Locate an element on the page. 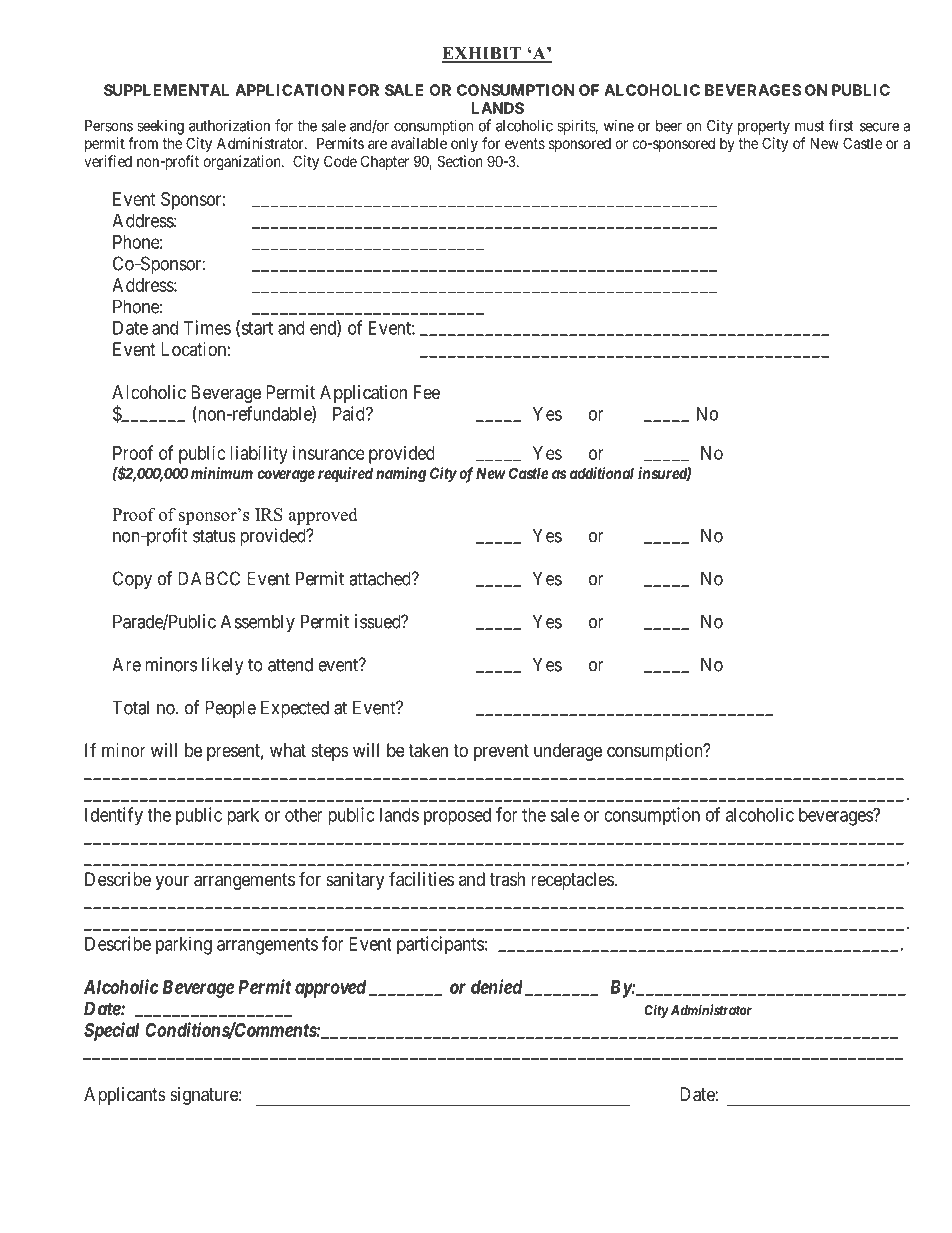  additional is located at coordinates (602, 473).
